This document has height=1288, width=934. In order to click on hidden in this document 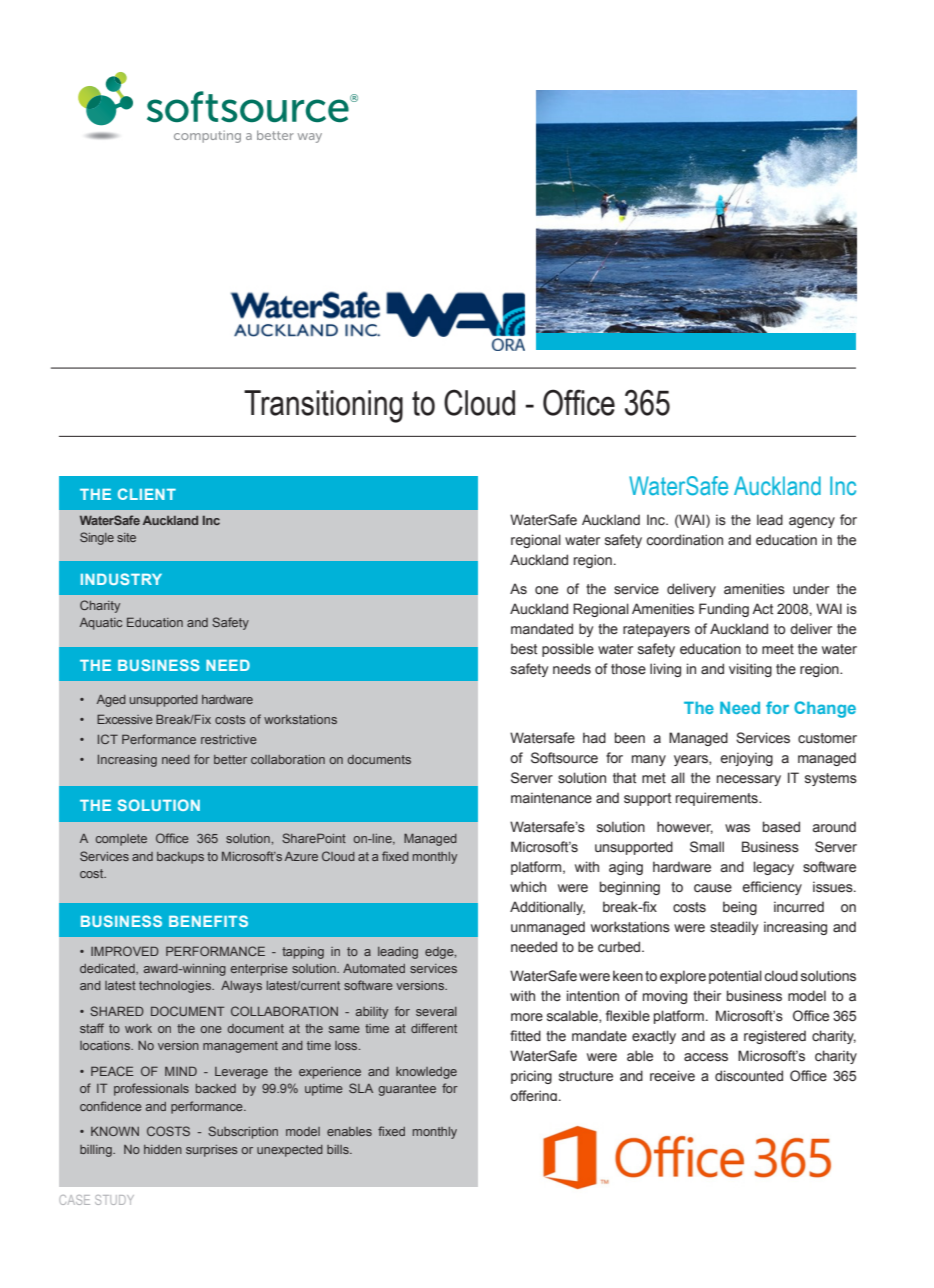, I will do `click(163, 1149)`.
